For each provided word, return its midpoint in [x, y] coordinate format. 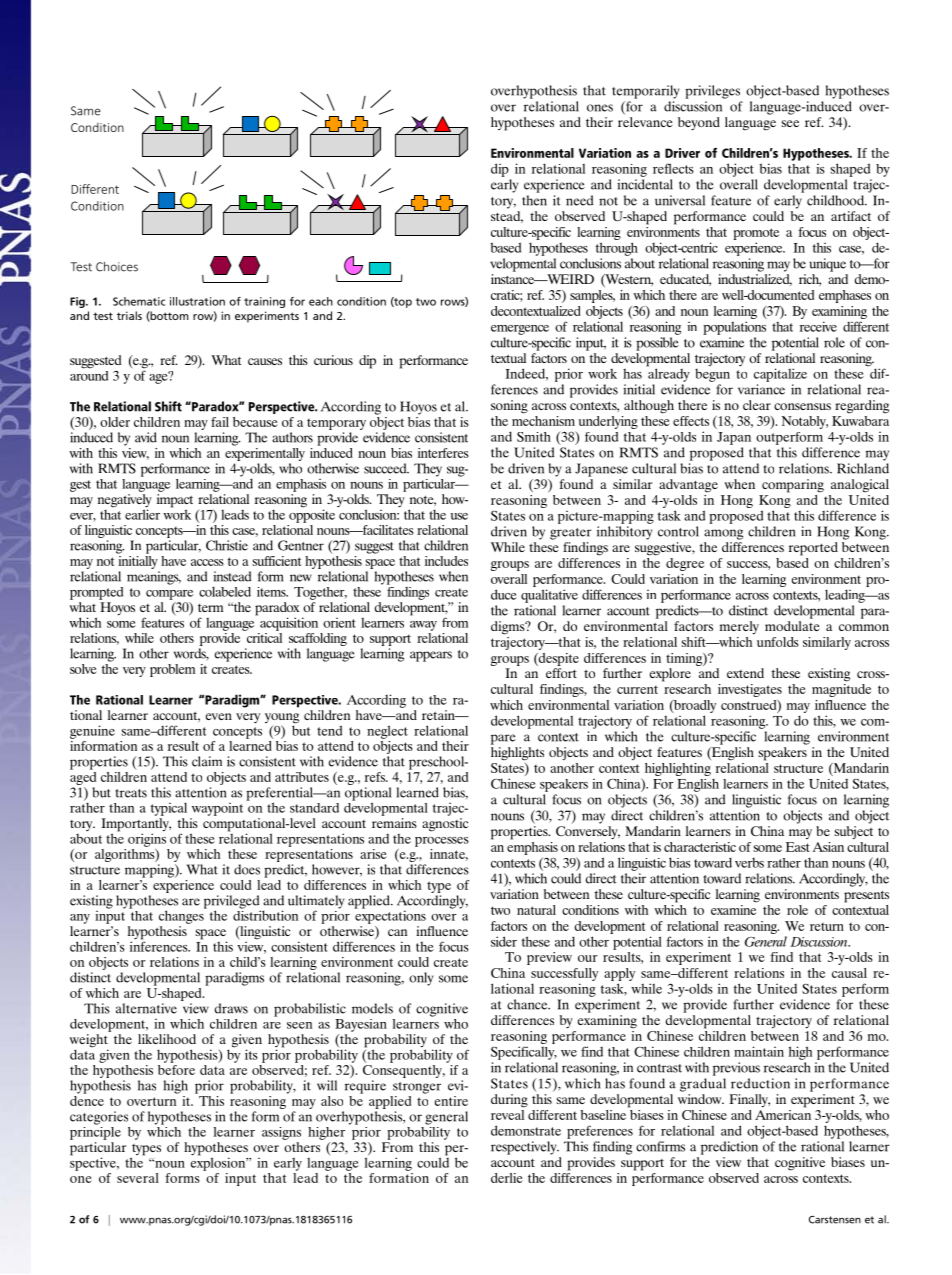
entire [451, 1101]
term [210, 608]
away [423, 626]
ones [600, 108]
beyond [699, 123]
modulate [792, 626]
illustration [197, 301]
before [176, 1068]
